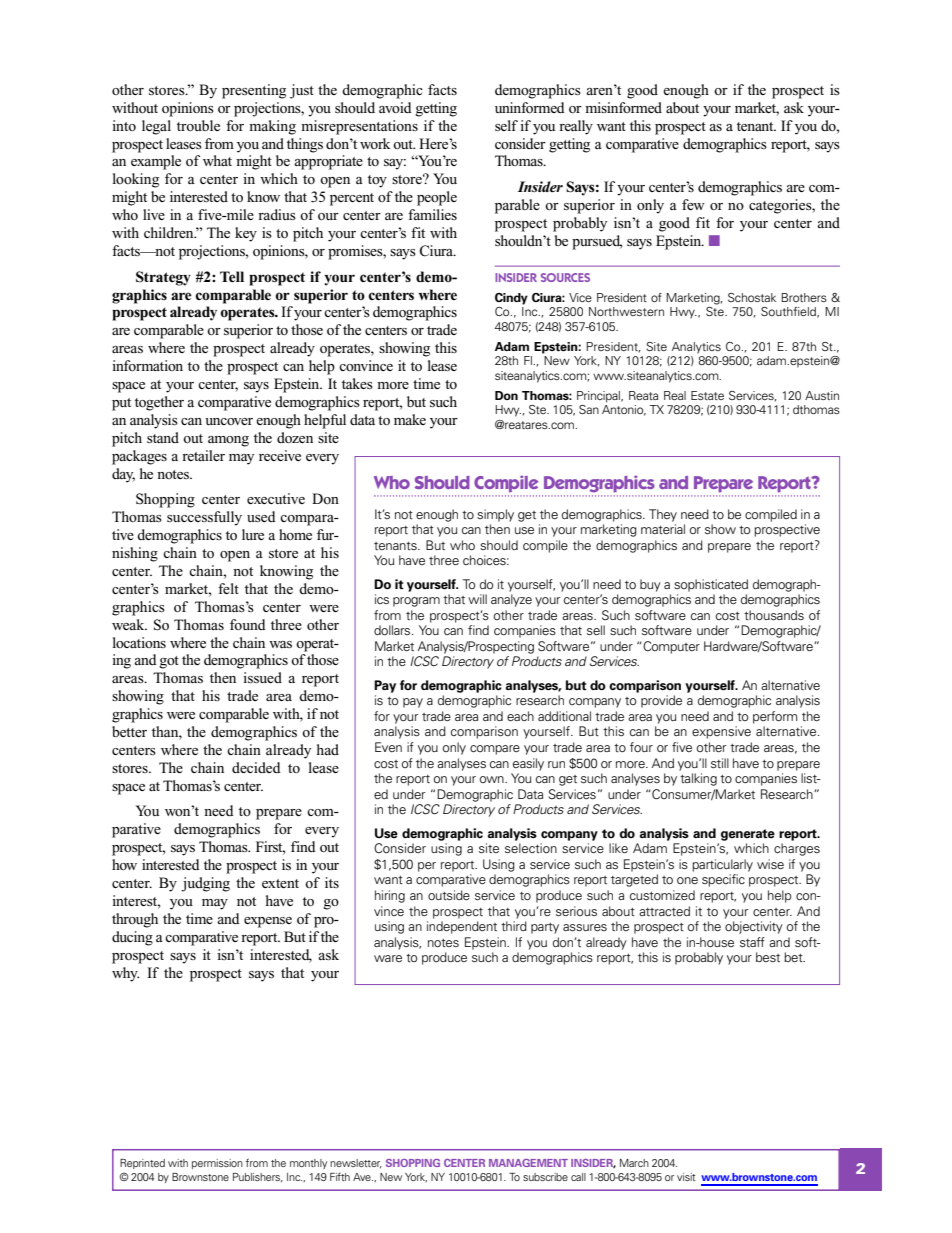  Describe the element at coordinates (530, 107) in the document. I see `uninformed` at that location.
